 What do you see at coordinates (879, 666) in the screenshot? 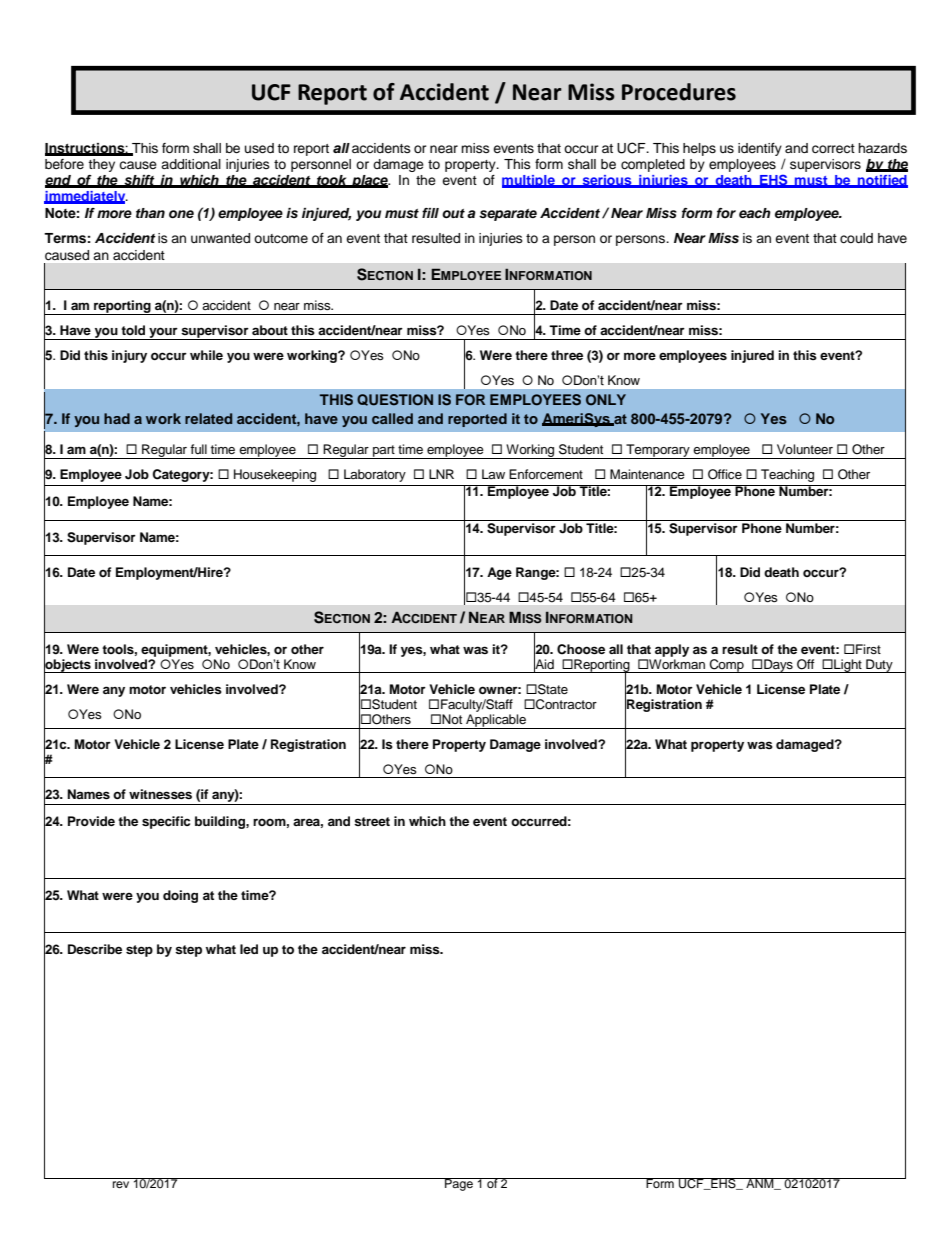
I see `Duty` at bounding box center [879, 666].
